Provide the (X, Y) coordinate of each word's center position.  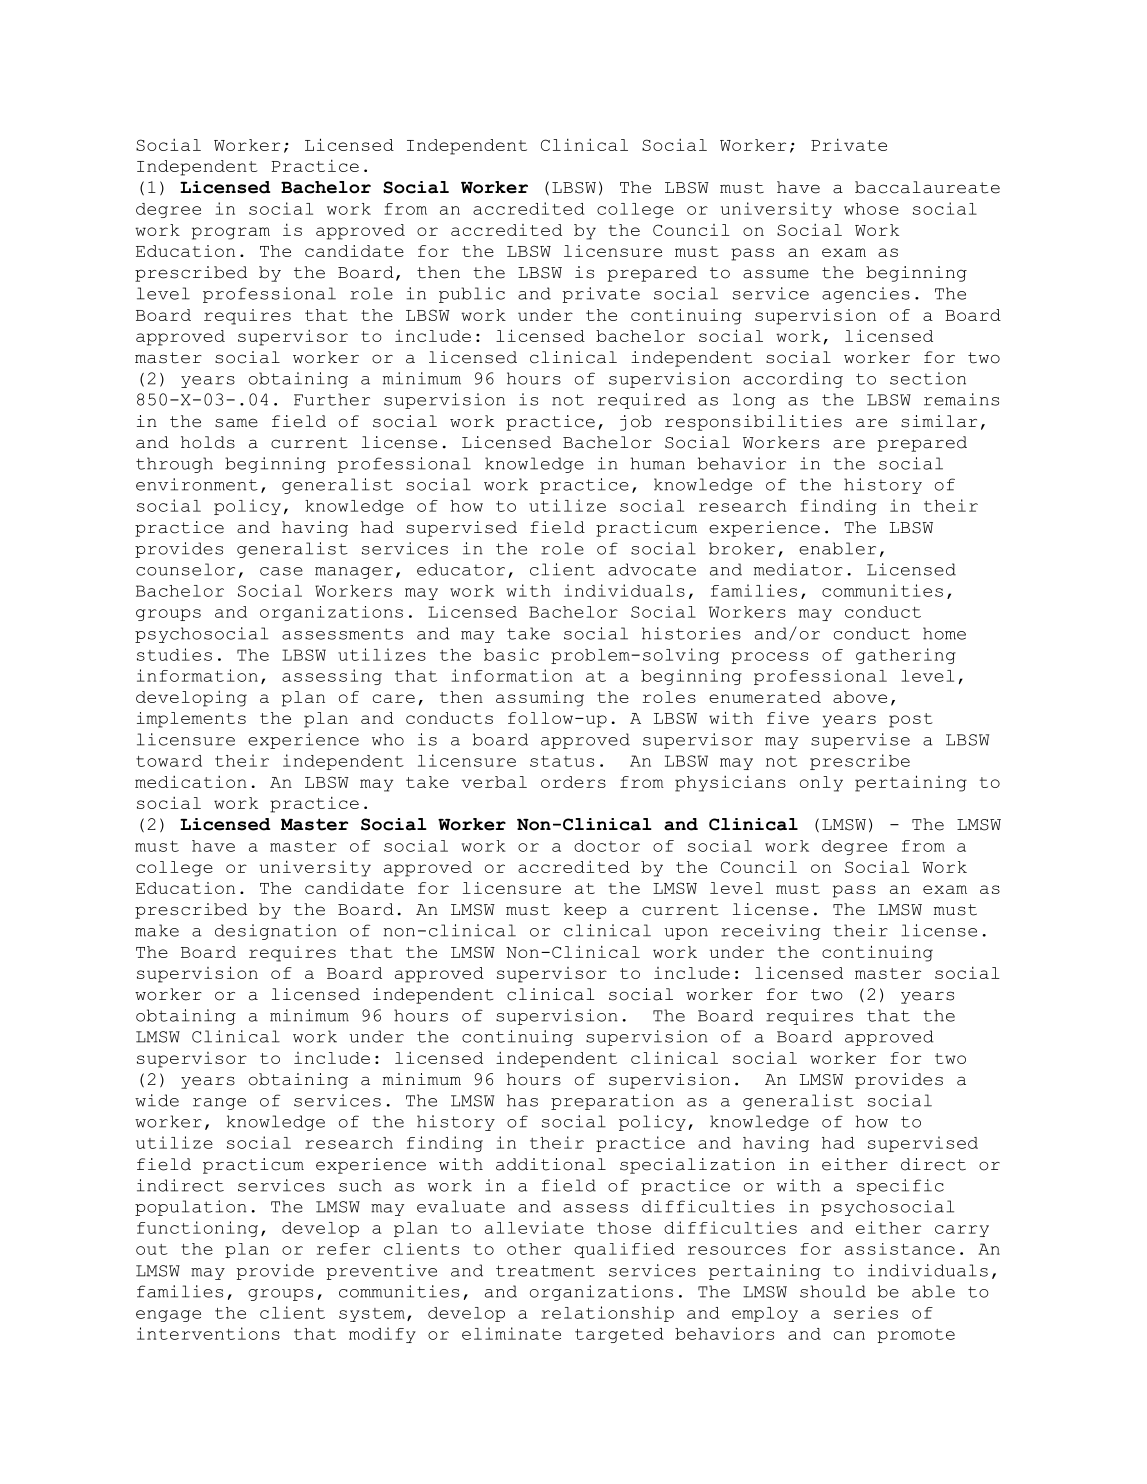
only (821, 784)
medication (191, 782)
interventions (208, 1333)
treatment (545, 1271)
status (562, 761)
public (472, 295)
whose (871, 209)
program (231, 233)
